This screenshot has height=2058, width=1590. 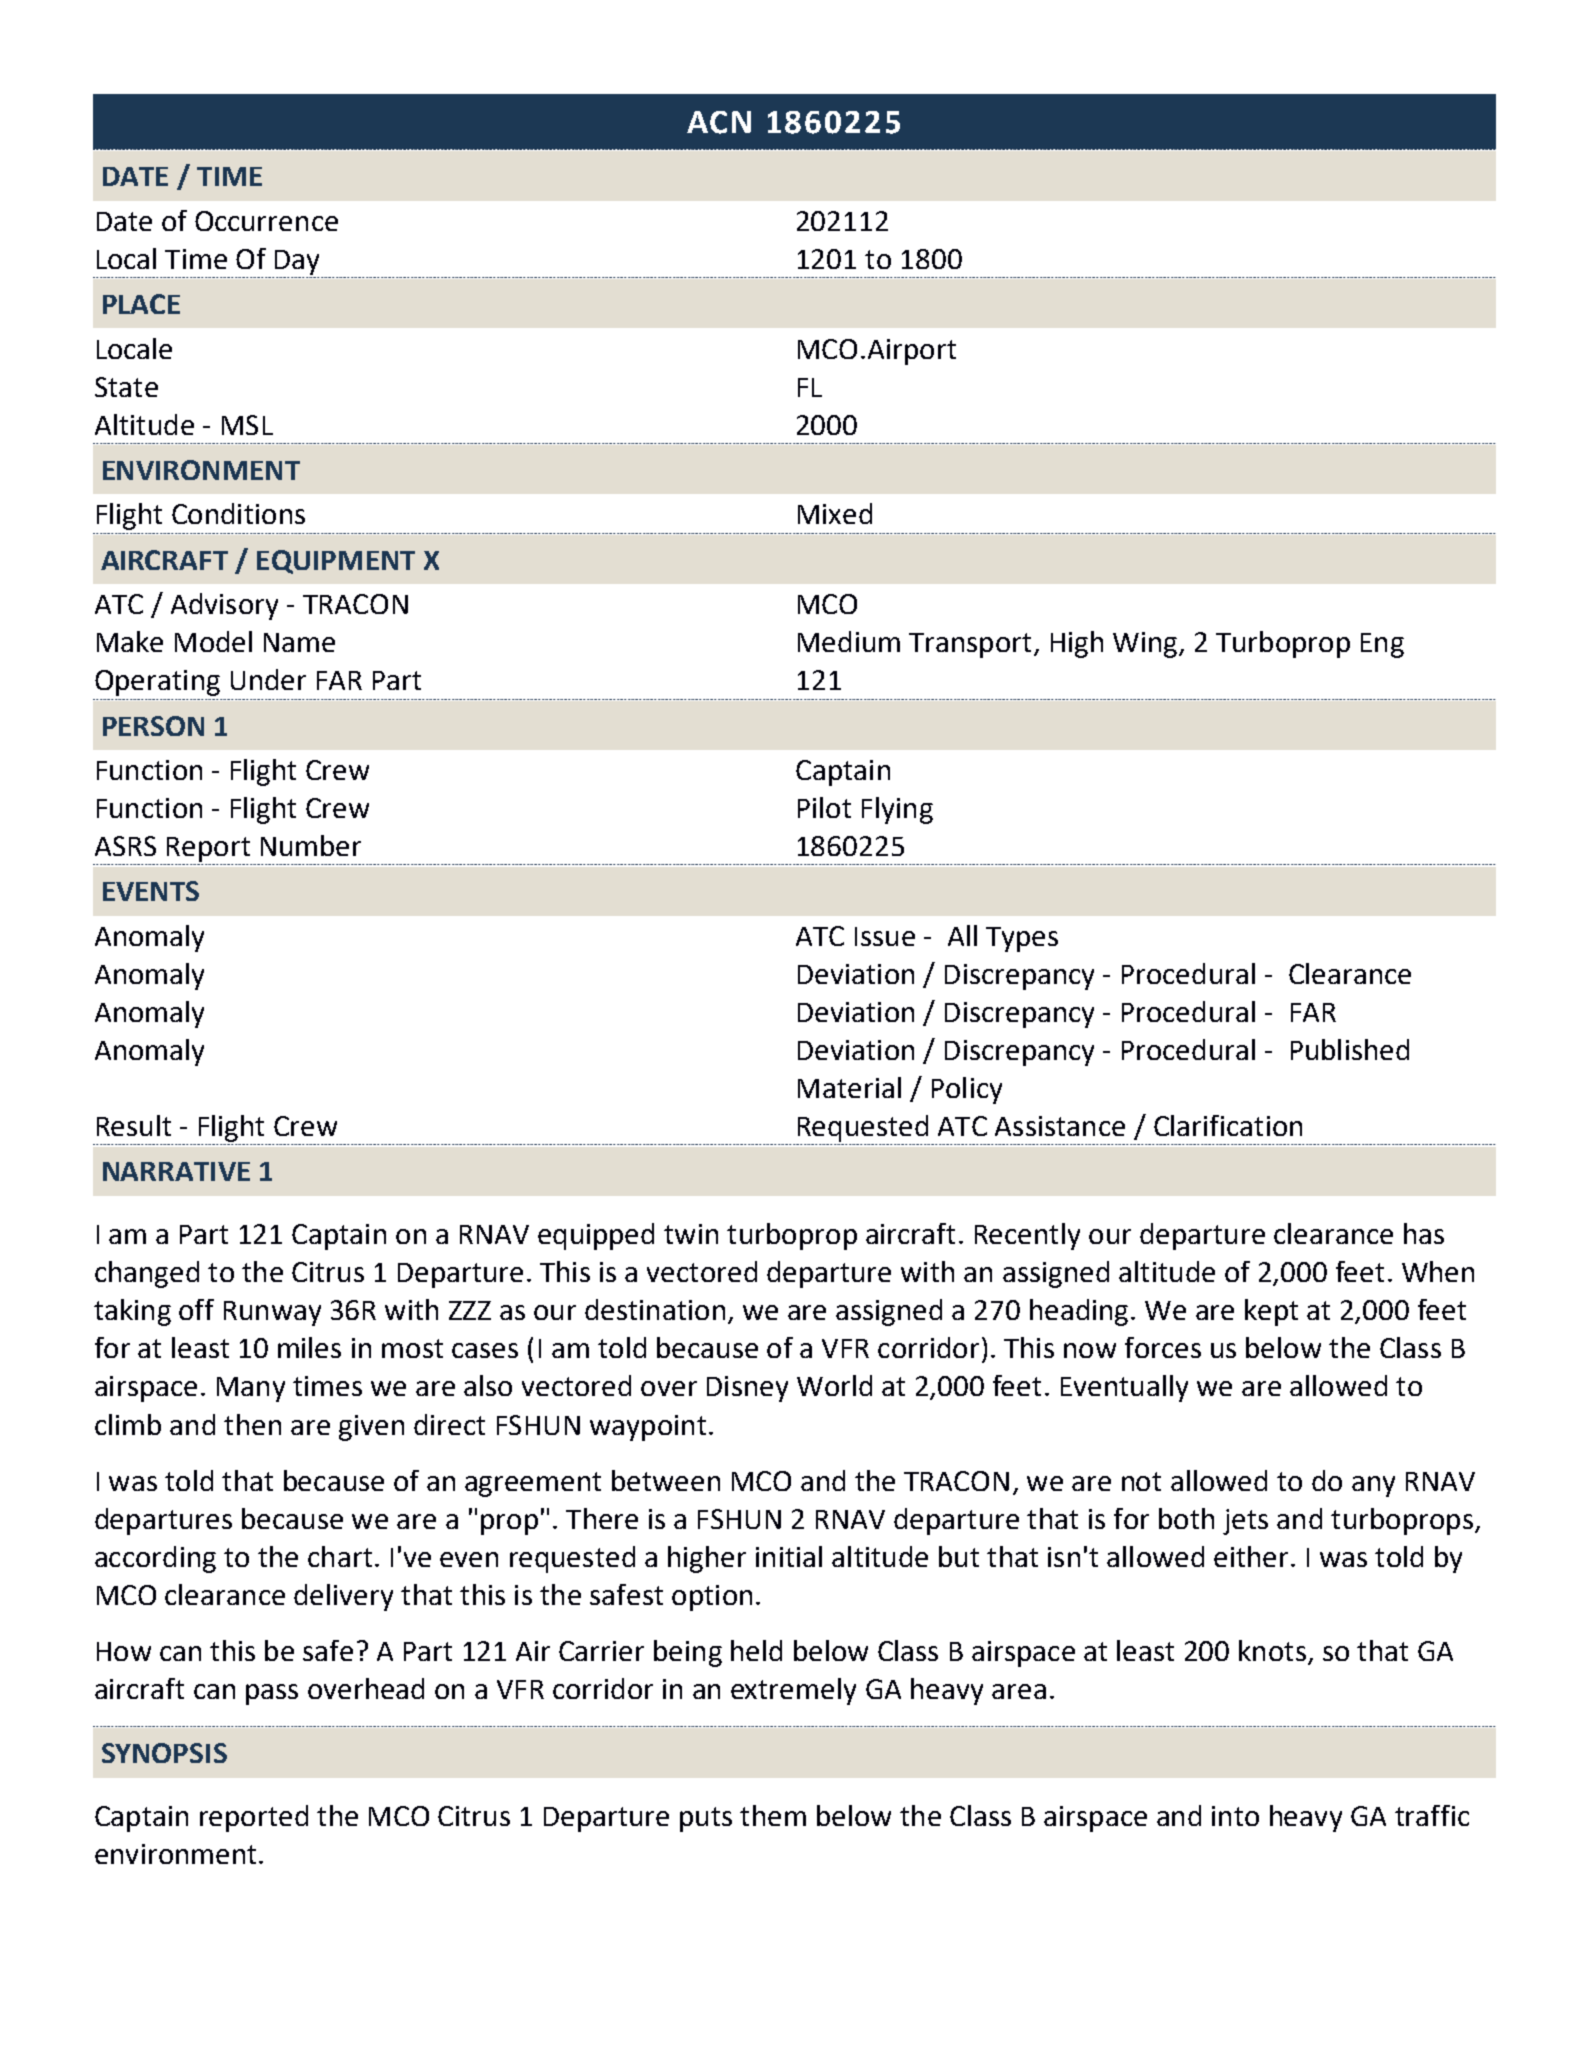 What do you see at coordinates (835, 513) in the screenshot?
I see `Mixed` at bounding box center [835, 513].
